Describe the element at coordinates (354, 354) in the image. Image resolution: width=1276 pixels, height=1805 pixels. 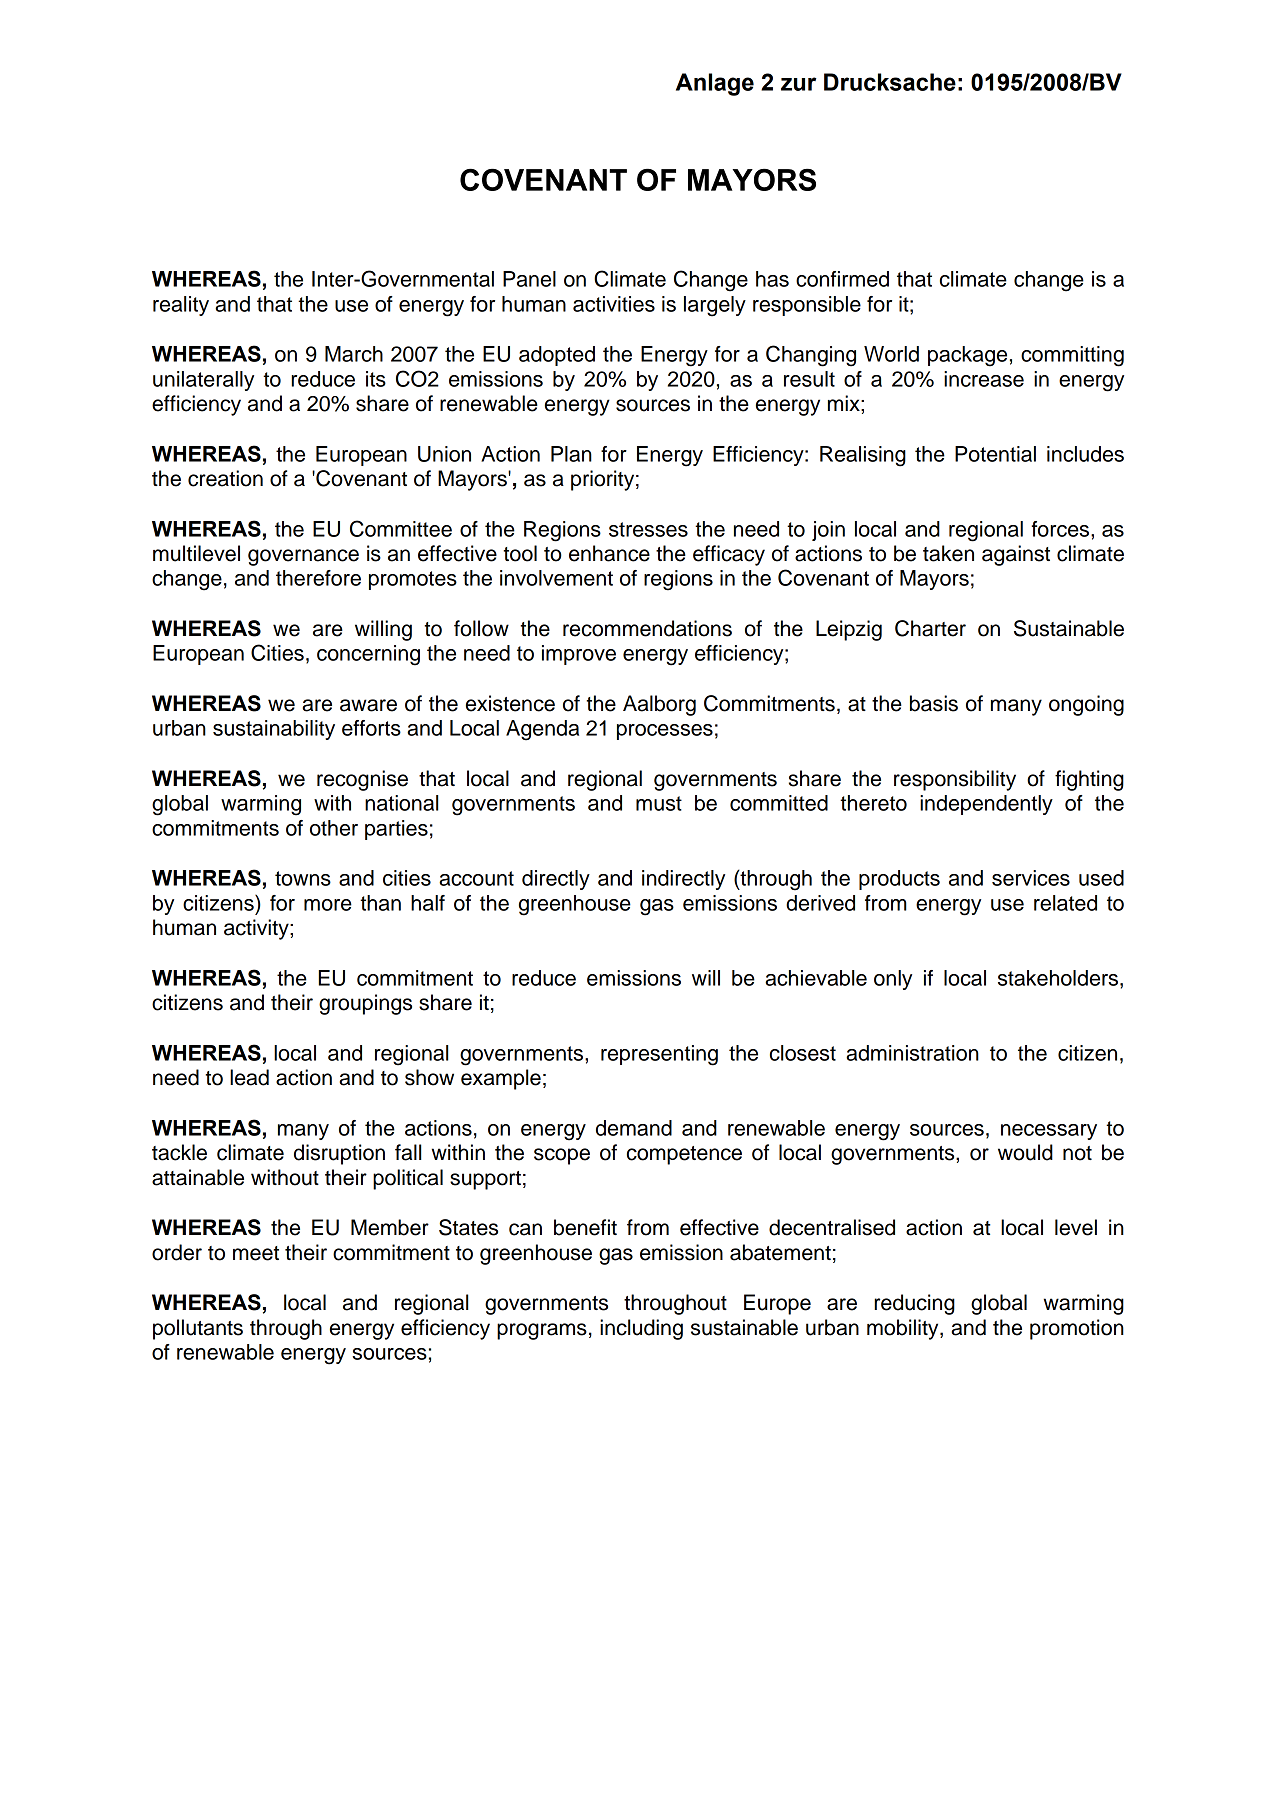
I see `March` at that location.
